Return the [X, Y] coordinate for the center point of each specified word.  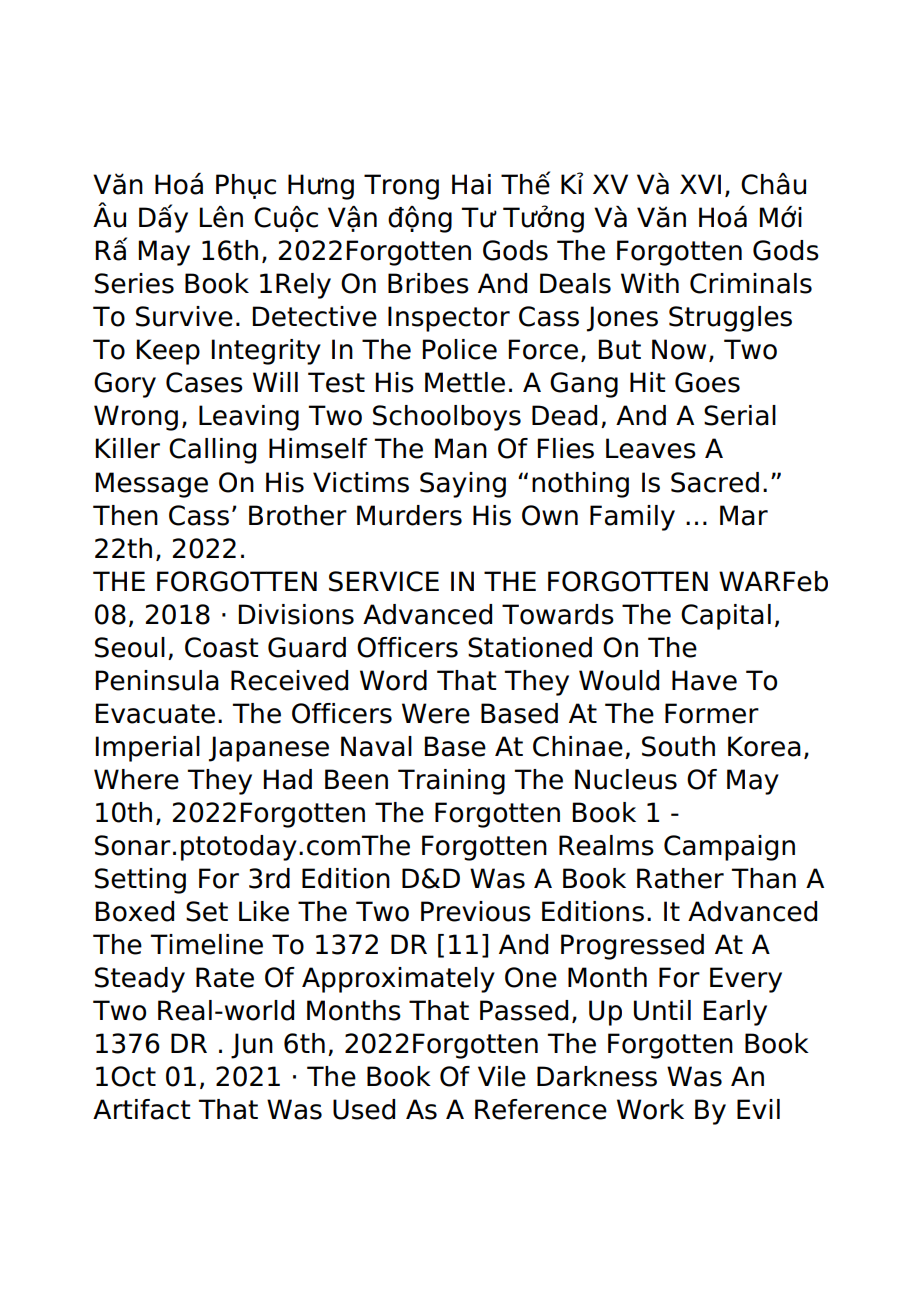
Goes [707, 382]
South [678, 746]
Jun [252, 1046]
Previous [476, 911]
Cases [204, 382]
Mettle [465, 382]
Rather [680, 878]
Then [125, 515]
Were [436, 713]
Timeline [206, 944]
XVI [700, 184]
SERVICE [384, 581]
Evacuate [155, 713]
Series [134, 283]
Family [632, 518]
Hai [471, 184]
